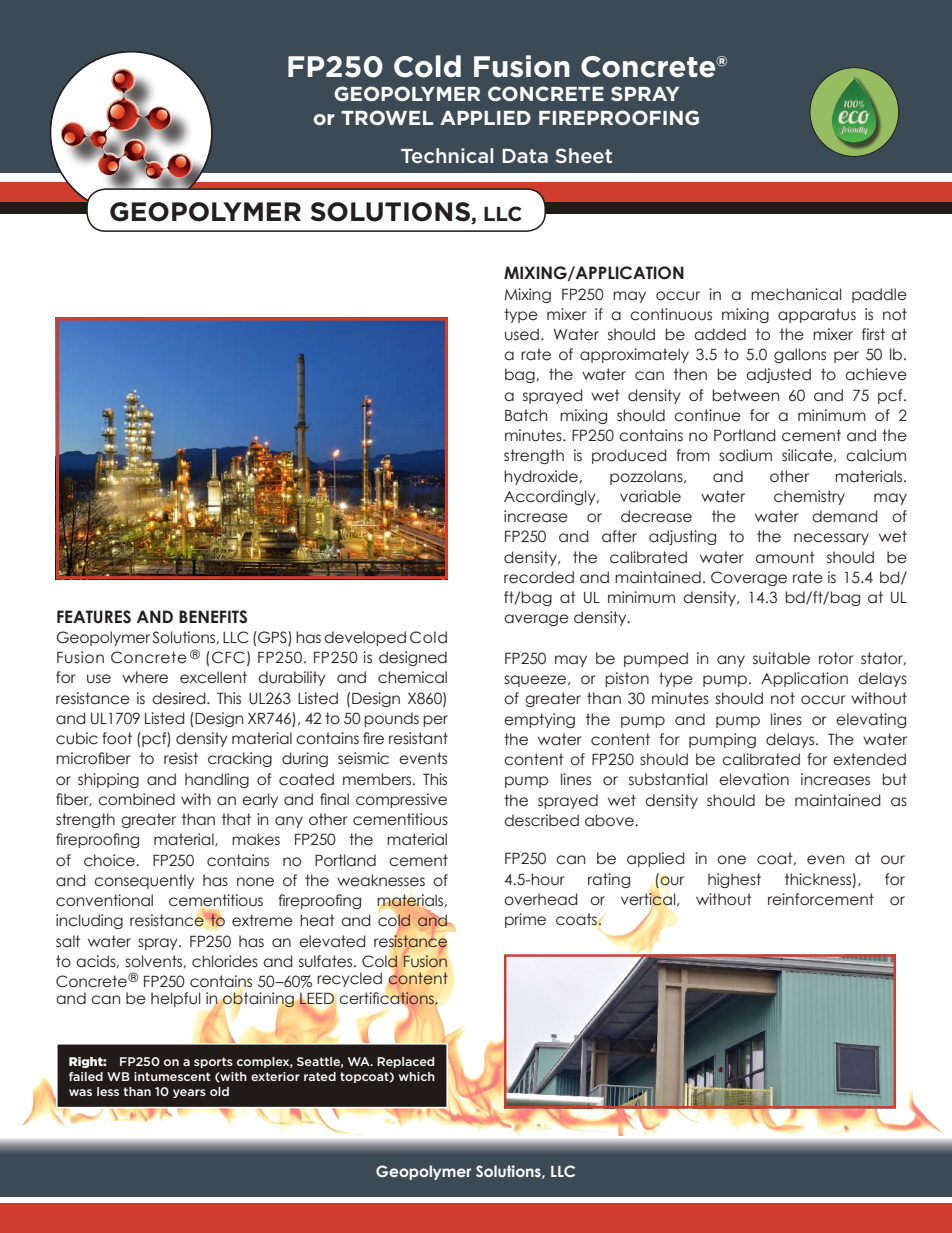 The height and width of the screenshot is (1233, 952). I want to click on elevating, so click(871, 720).
